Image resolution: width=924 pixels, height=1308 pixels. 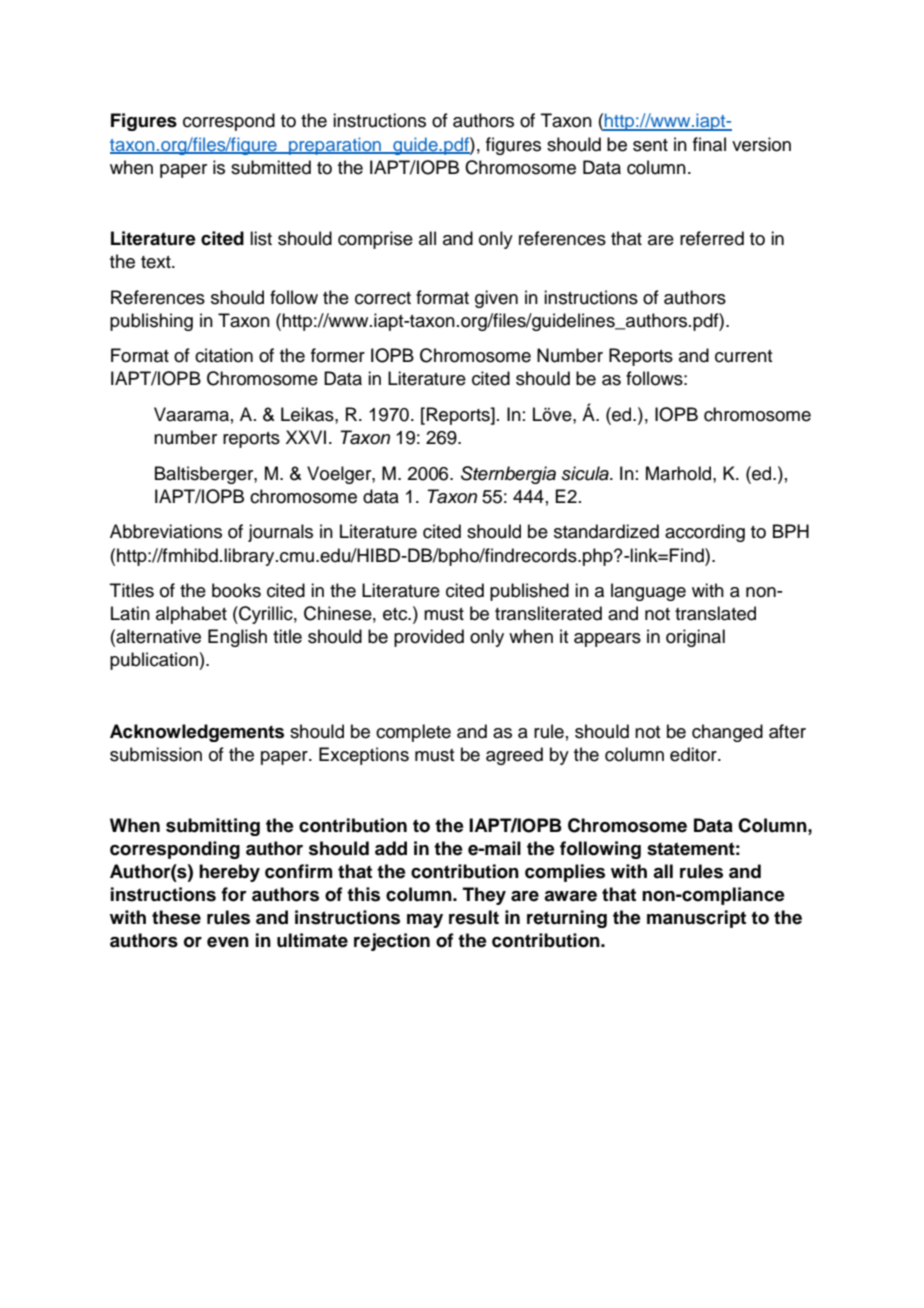 I want to click on English, so click(x=237, y=638).
